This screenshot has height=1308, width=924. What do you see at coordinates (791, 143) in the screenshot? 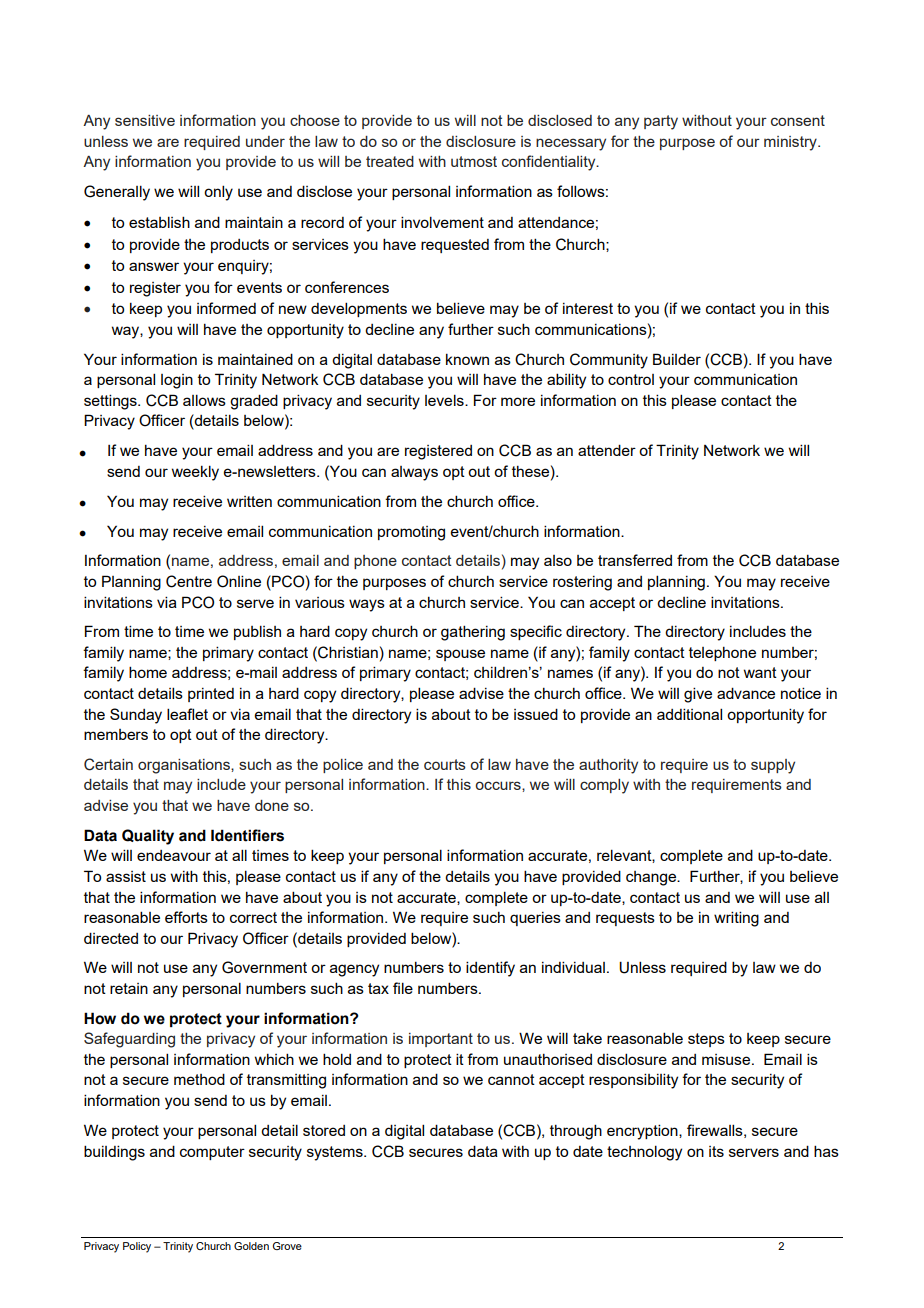
I see `ministry` at bounding box center [791, 143].
